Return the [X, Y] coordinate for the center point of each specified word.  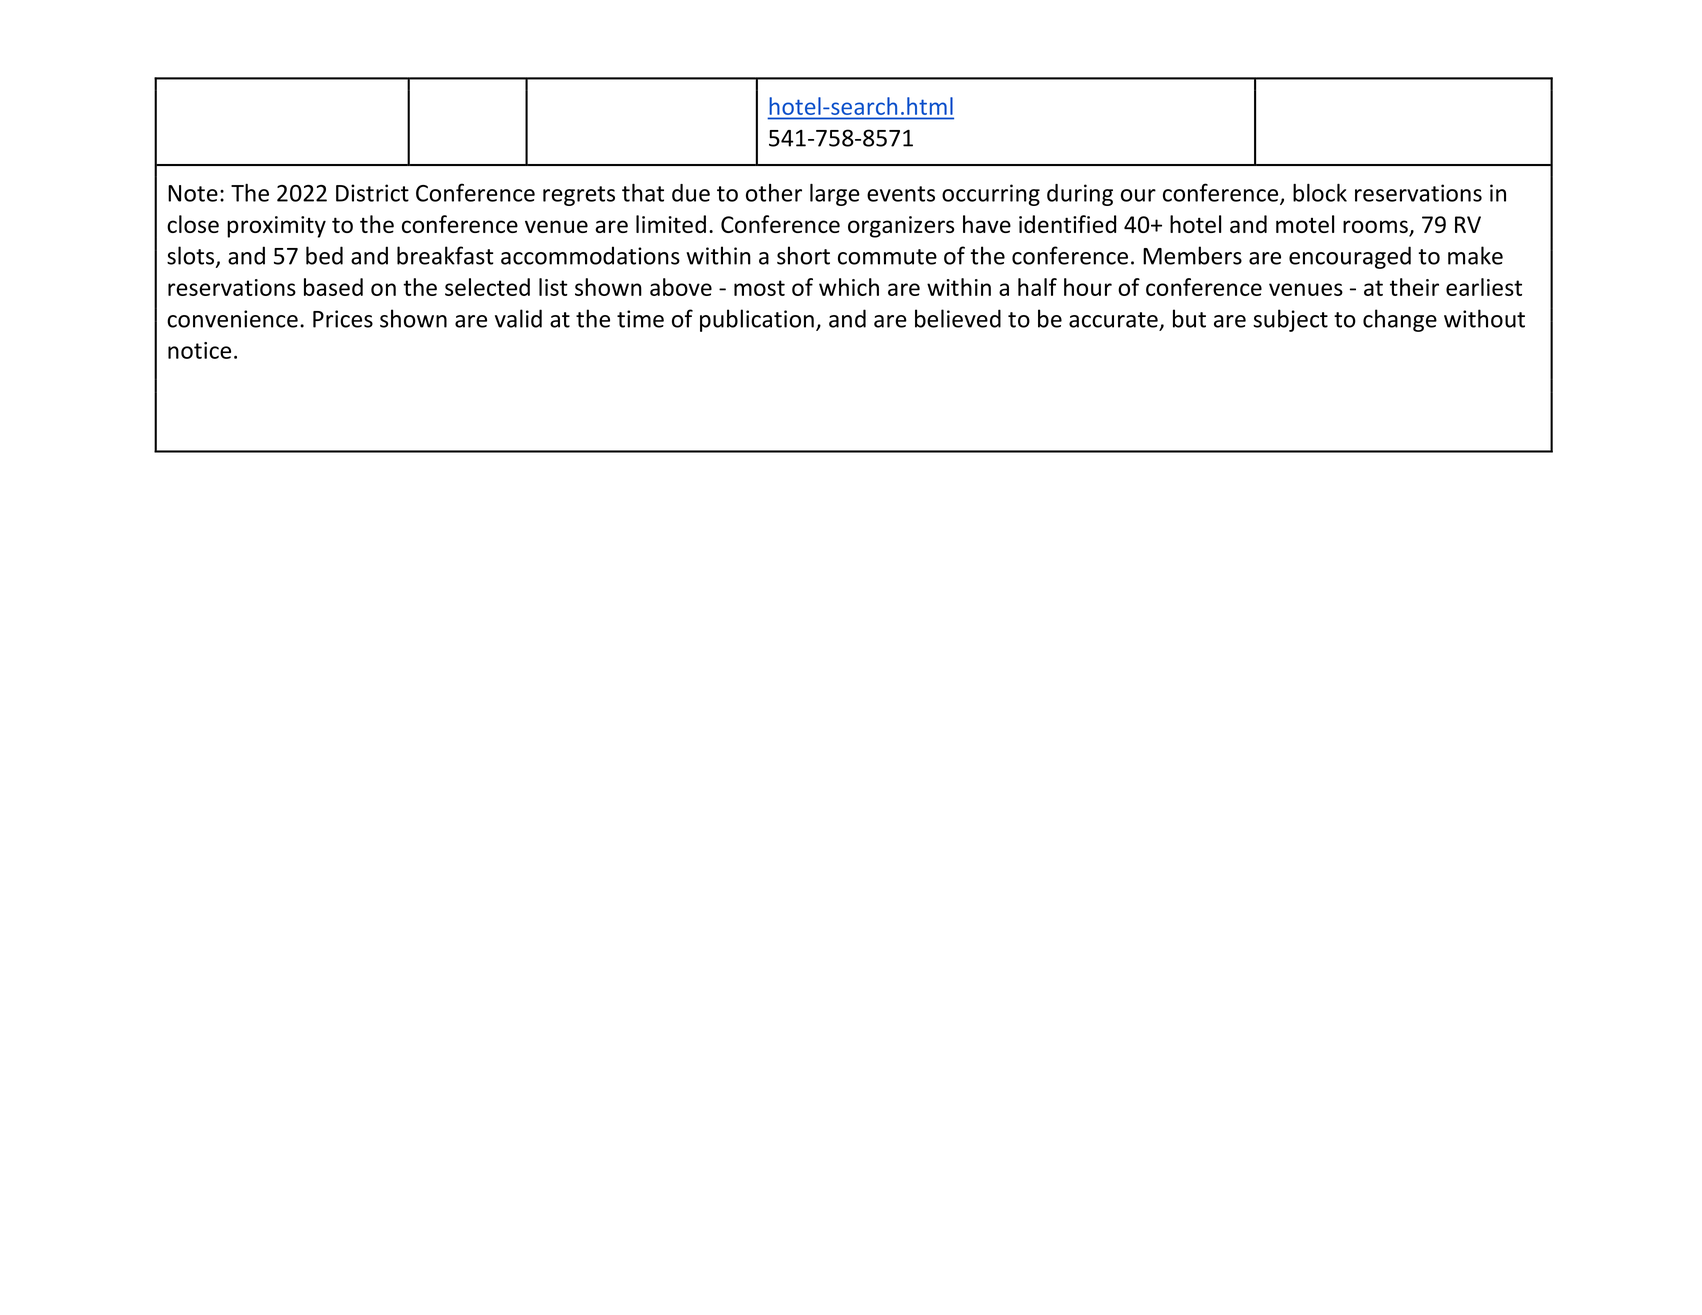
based [333, 287]
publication [757, 320]
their [1414, 287]
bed [324, 255]
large [835, 195]
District [372, 193]
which [849, 287]
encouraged [1350, 257]
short [803, 255]
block [1320, 193]
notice [199, 350]
